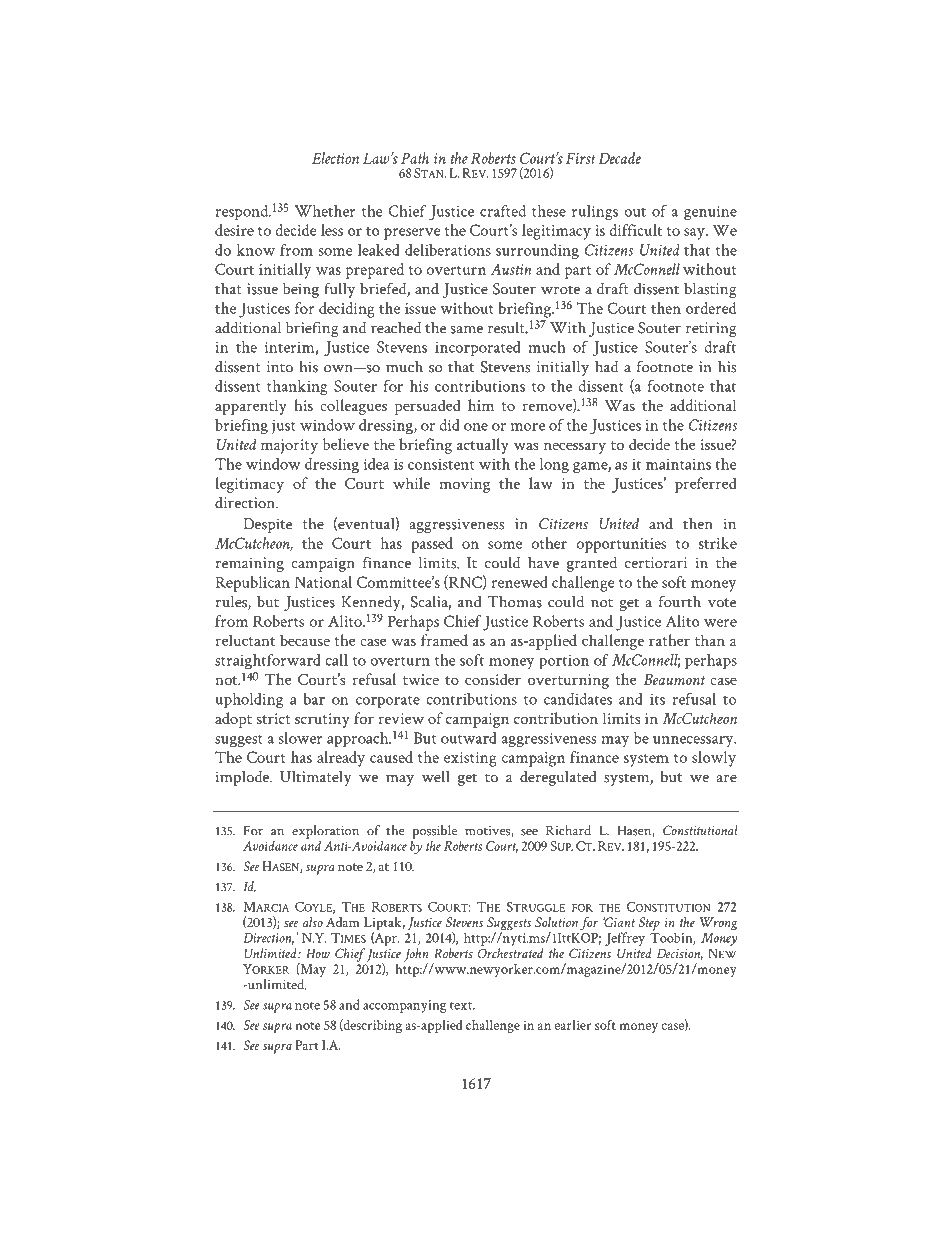 The image size is (952, 1233). I want to click on crafted, so click(503, 211).
